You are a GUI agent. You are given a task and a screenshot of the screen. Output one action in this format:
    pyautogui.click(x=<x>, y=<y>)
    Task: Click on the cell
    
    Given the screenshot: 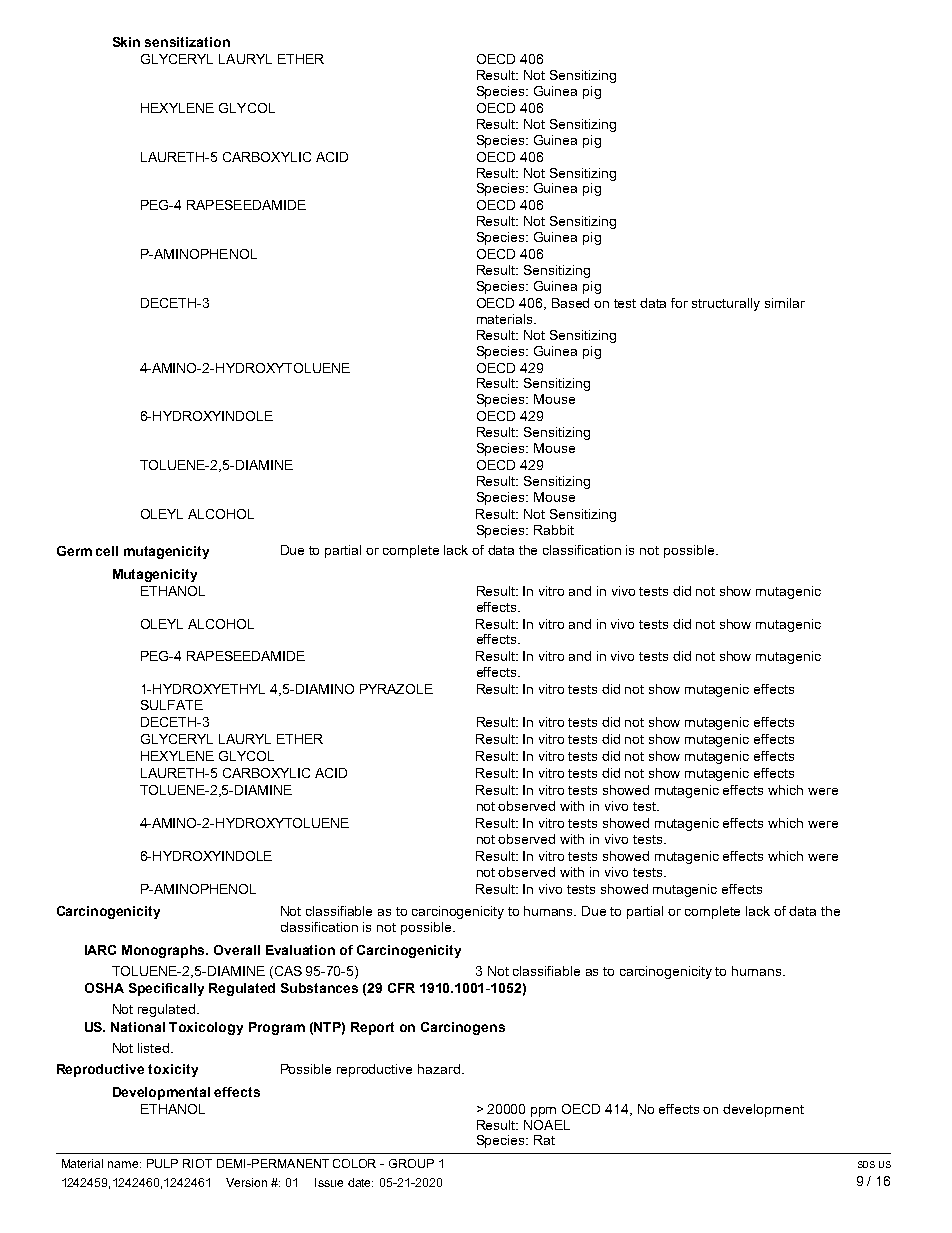 What is the action you would take?
    pyautogui.click(x=107, y=551)
